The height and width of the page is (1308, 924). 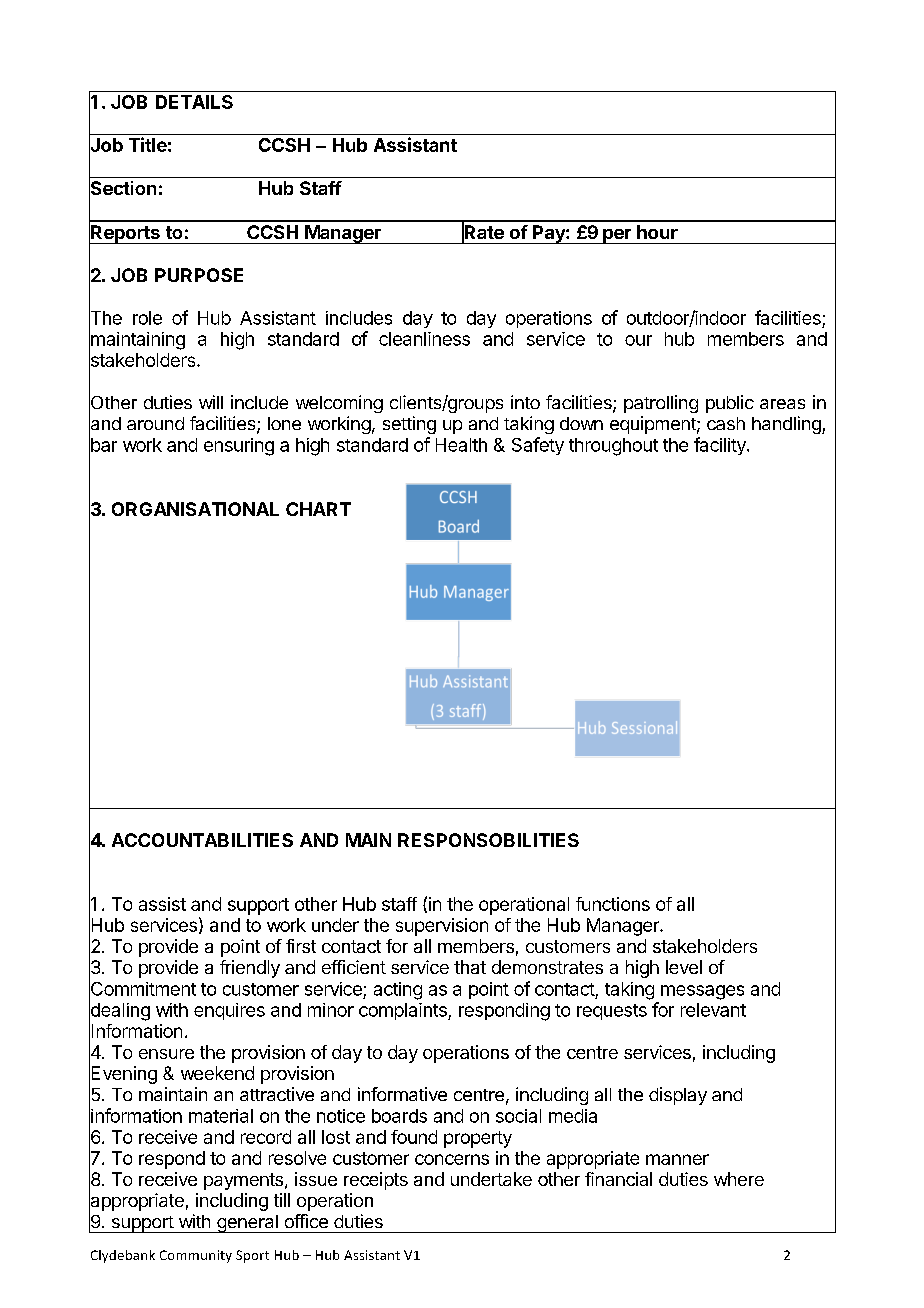 What do you see at coordinates (739, 1179) in the page?
I see `where` at bounding box center [739, 1179].
